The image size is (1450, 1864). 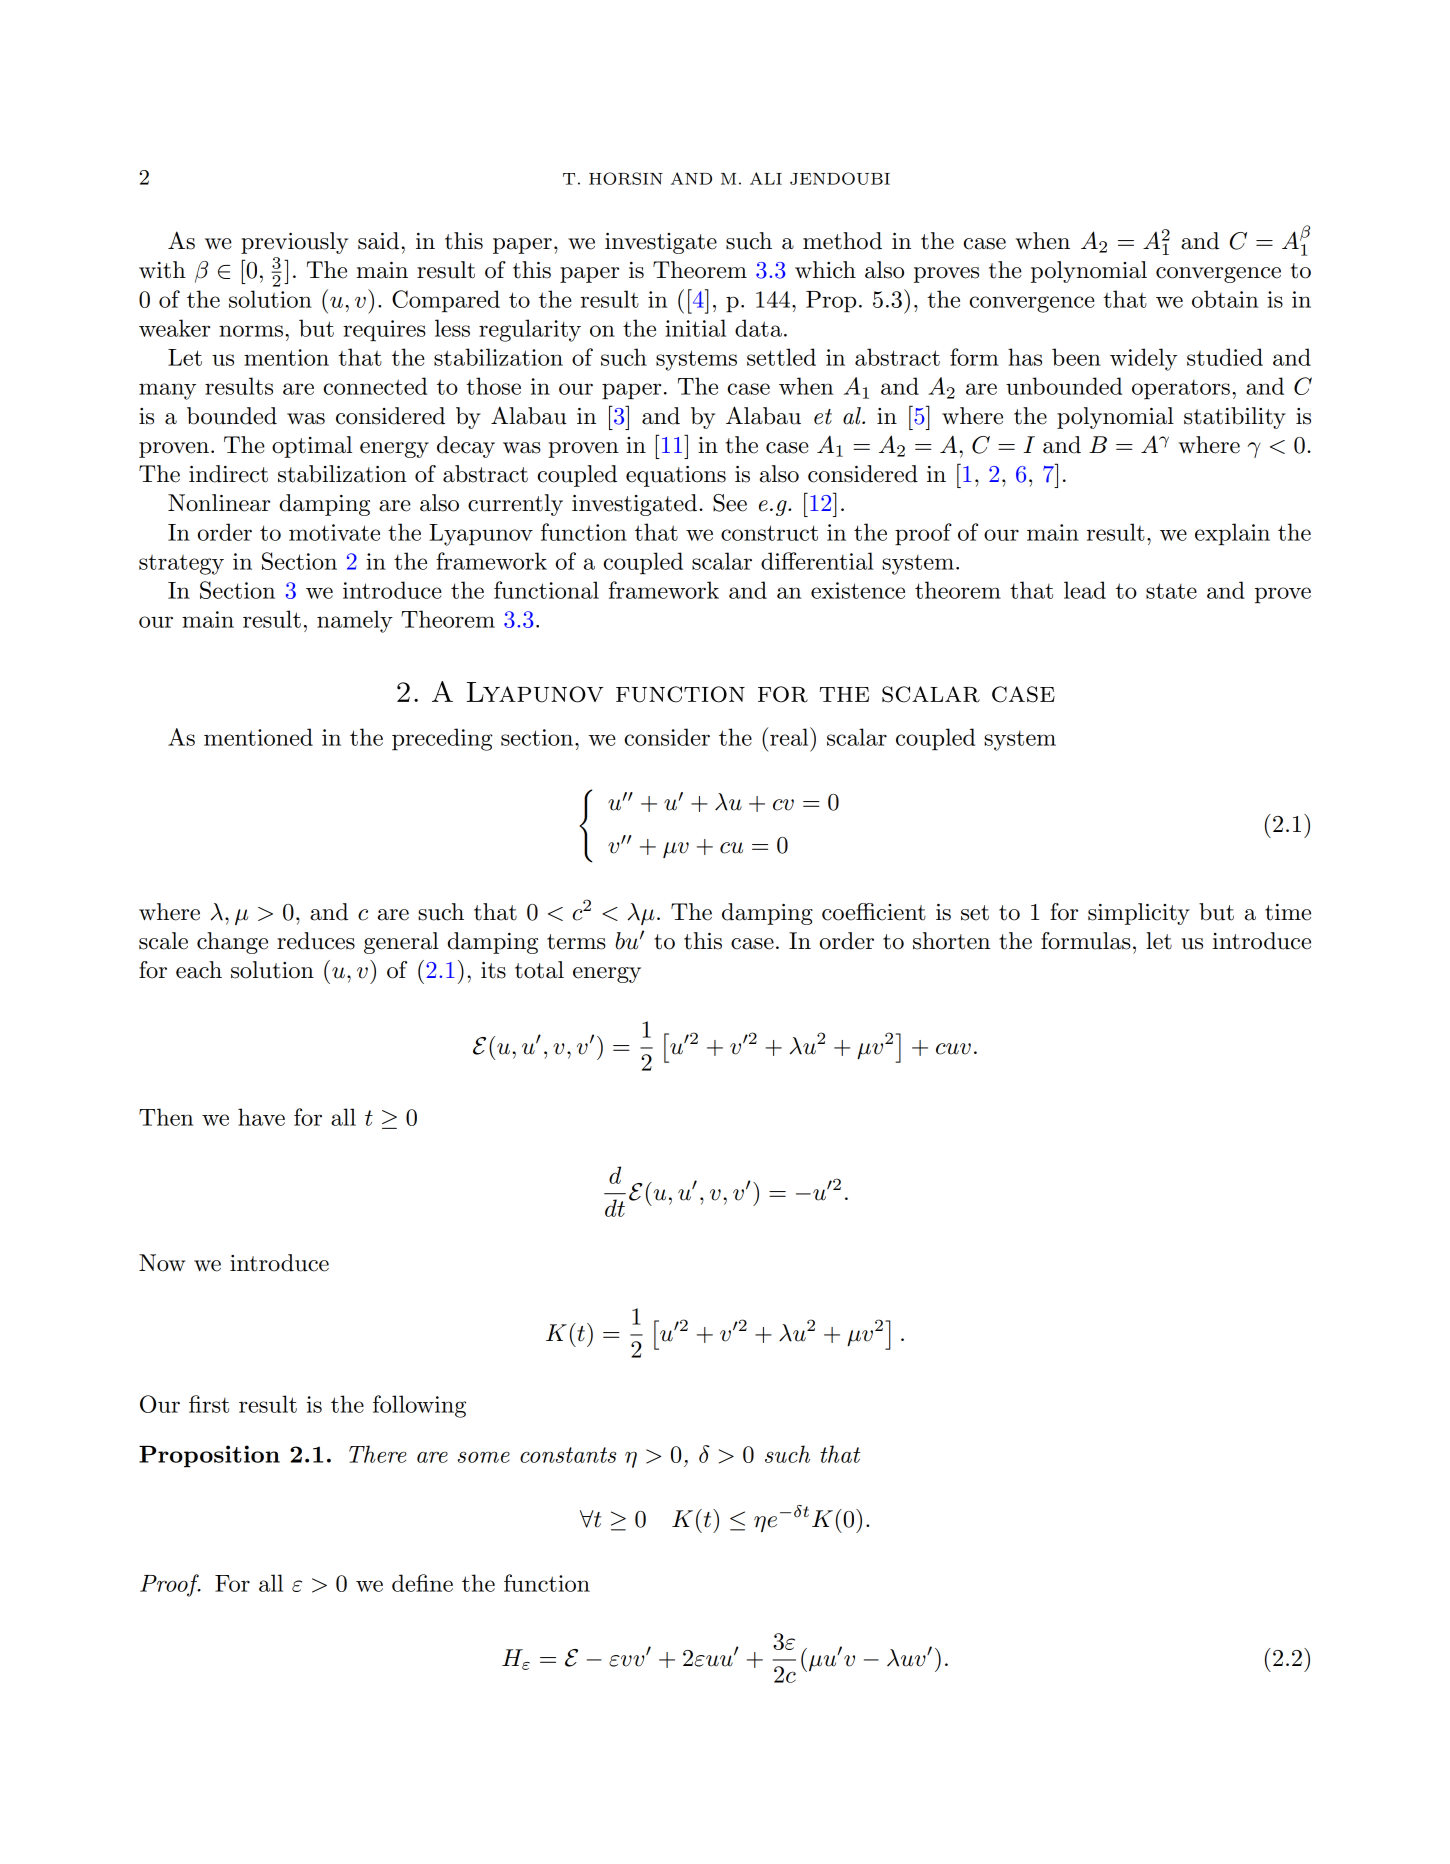 I want to click on ALI, so click(x=766, y=178).
